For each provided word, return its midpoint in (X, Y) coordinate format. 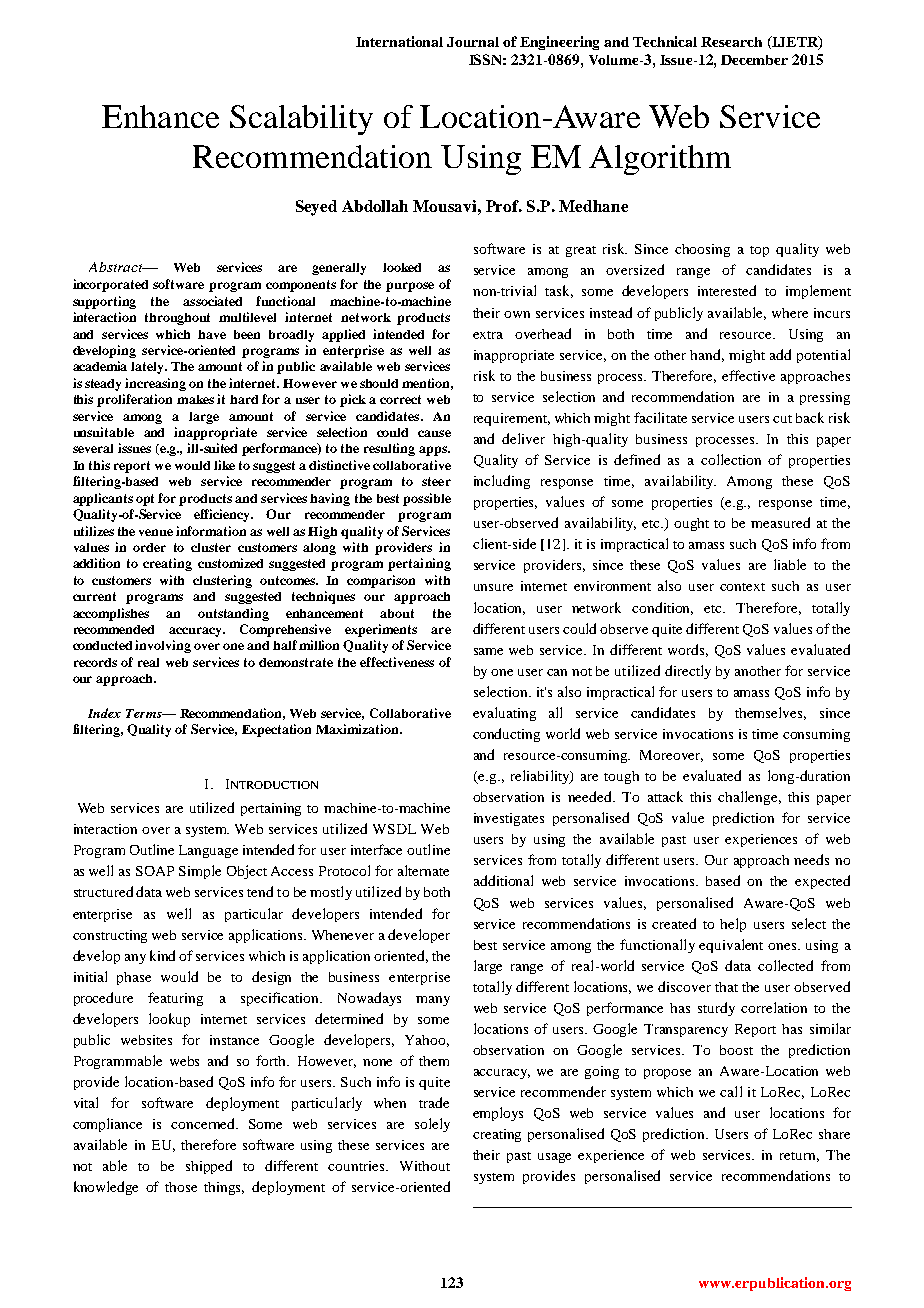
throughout (177, 319)
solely (432, 1125)
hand (707, 355)
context (742, 587)
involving (163, 646)
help (733, 925)
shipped (209, 1167)
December (754, 60)
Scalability (301, 120)
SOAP (155, 871)
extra (488, 335)
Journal (473, 42)
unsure (493, 587)
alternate (423, 870)
